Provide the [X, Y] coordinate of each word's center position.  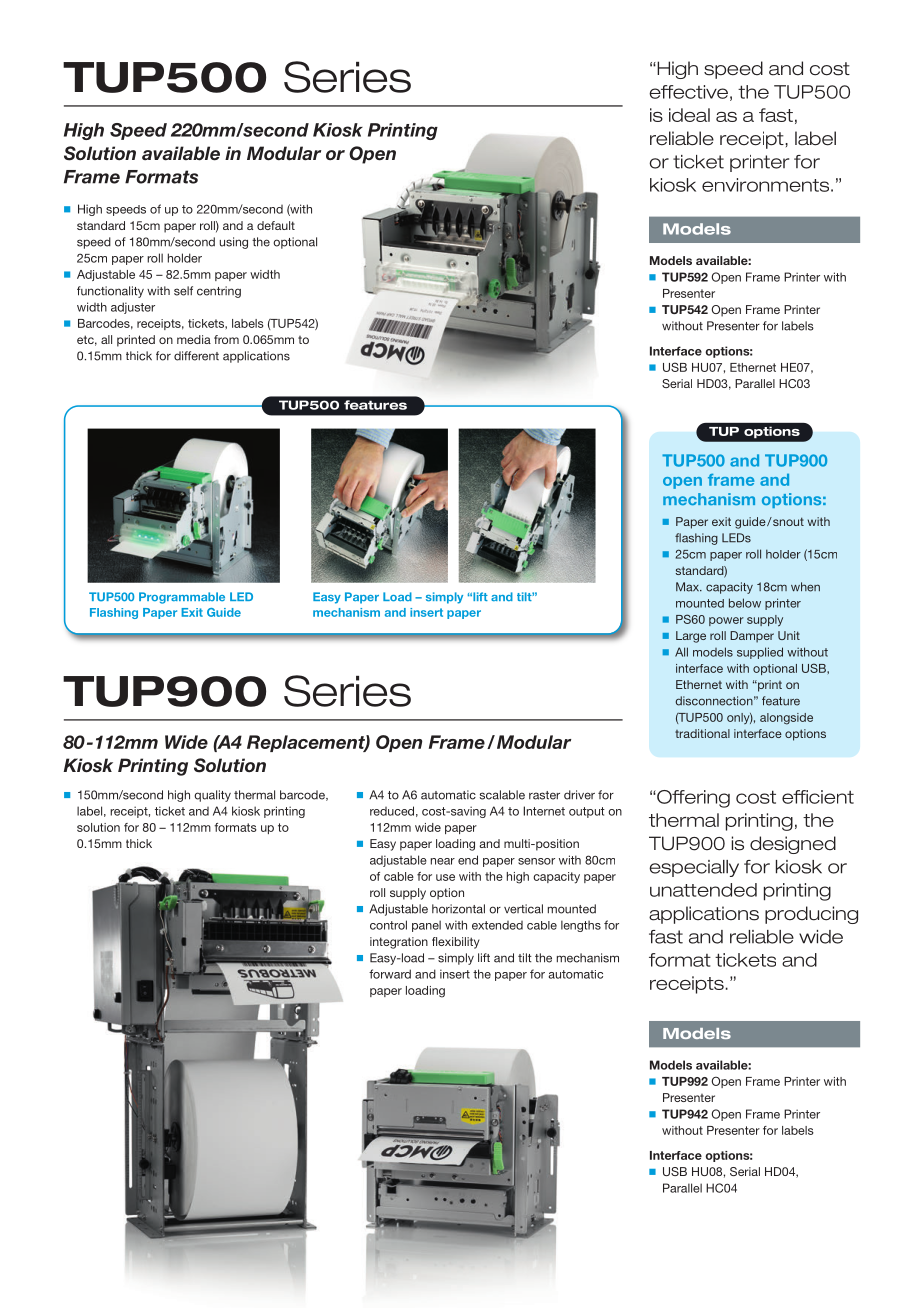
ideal [689, 115]
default [276, 225]
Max [688, 587]
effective [688, 92]
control [388, 925]
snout [787, 521]
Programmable [182, 598]
